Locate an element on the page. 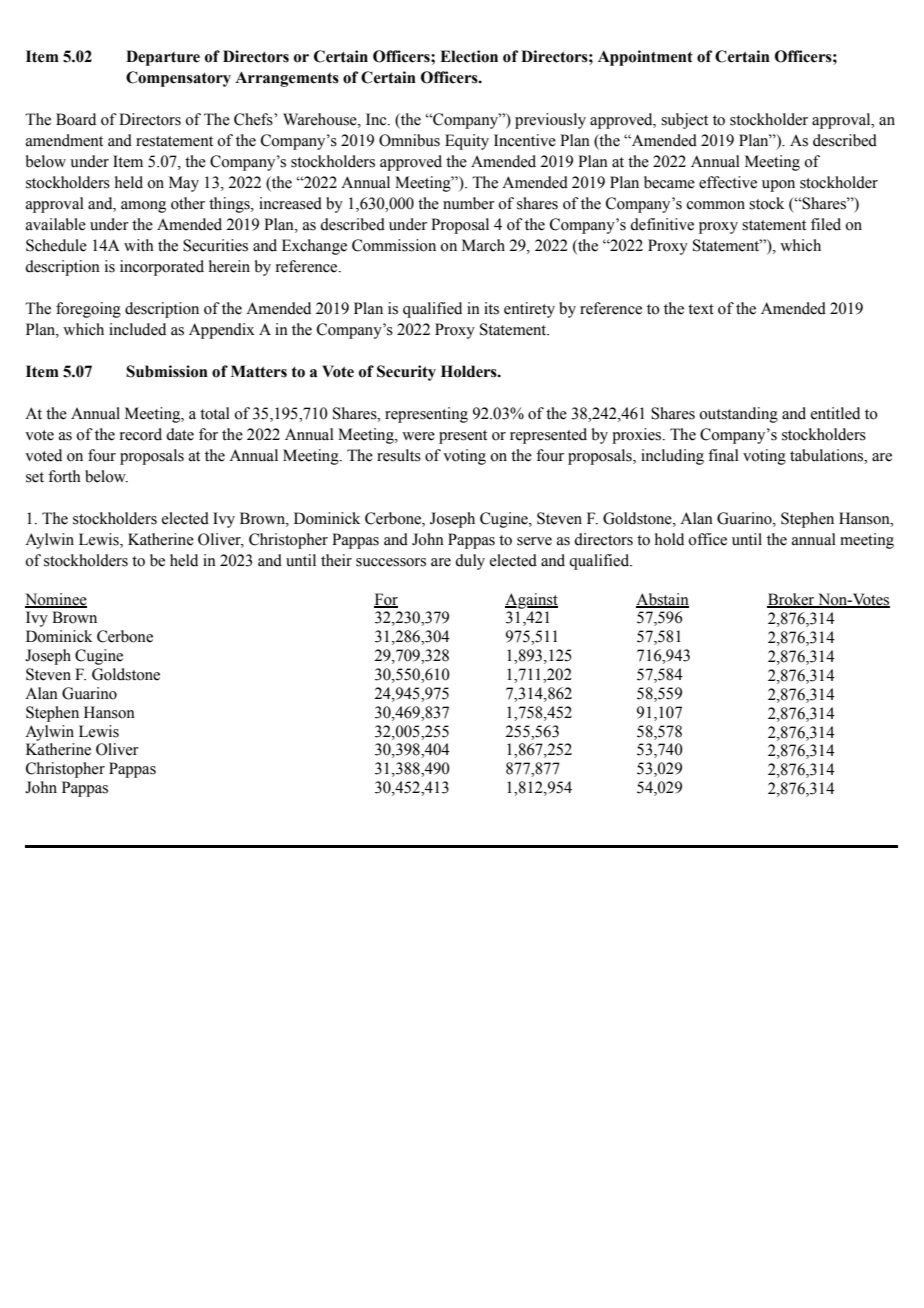 The height and width of the page is (1308, 924). Election is located at coordinates (469, 56).
